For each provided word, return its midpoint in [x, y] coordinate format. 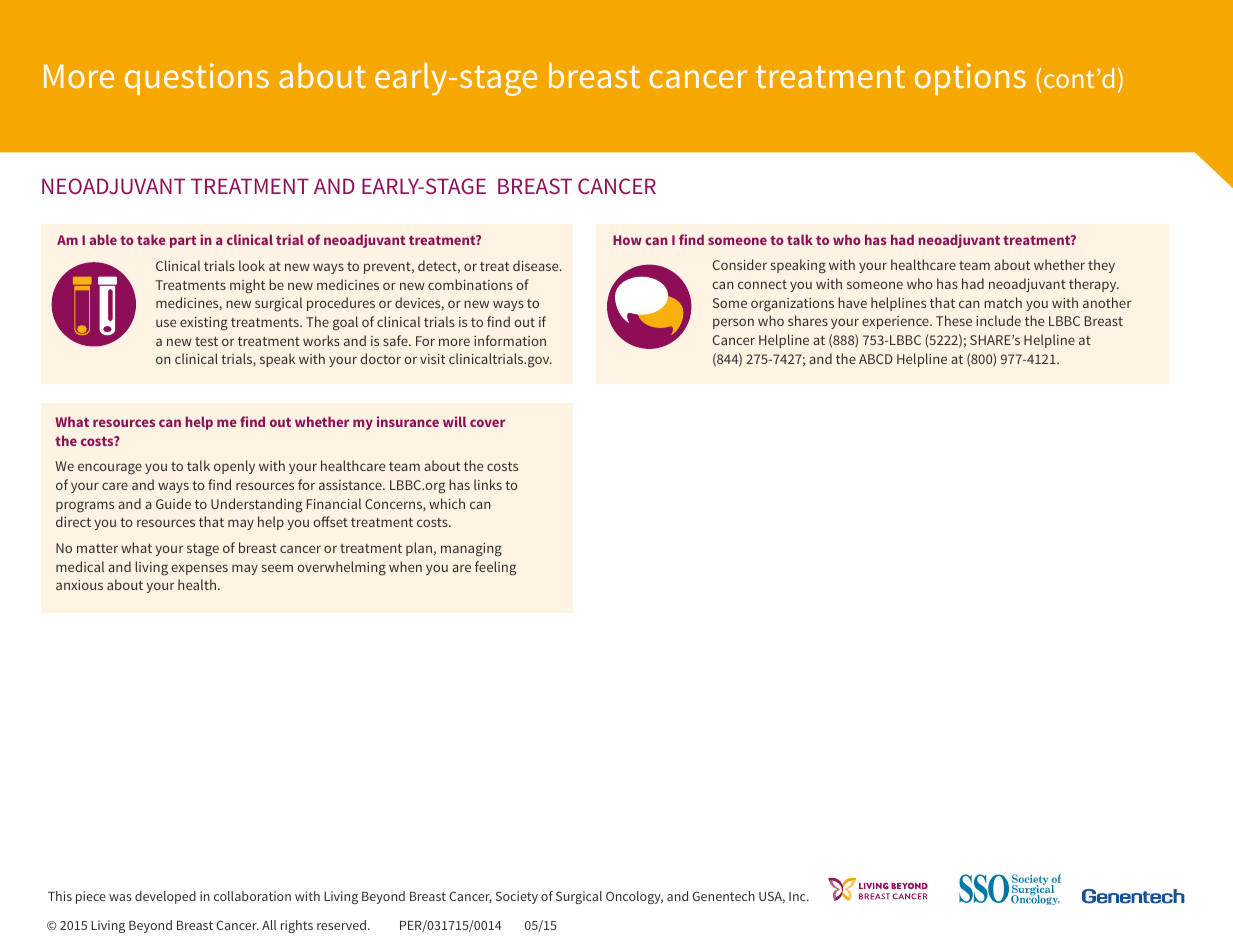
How [627, 240]
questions [197, 79]
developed [165, 897]
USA [772, 897]
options [970, 79]
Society [517, 897]
